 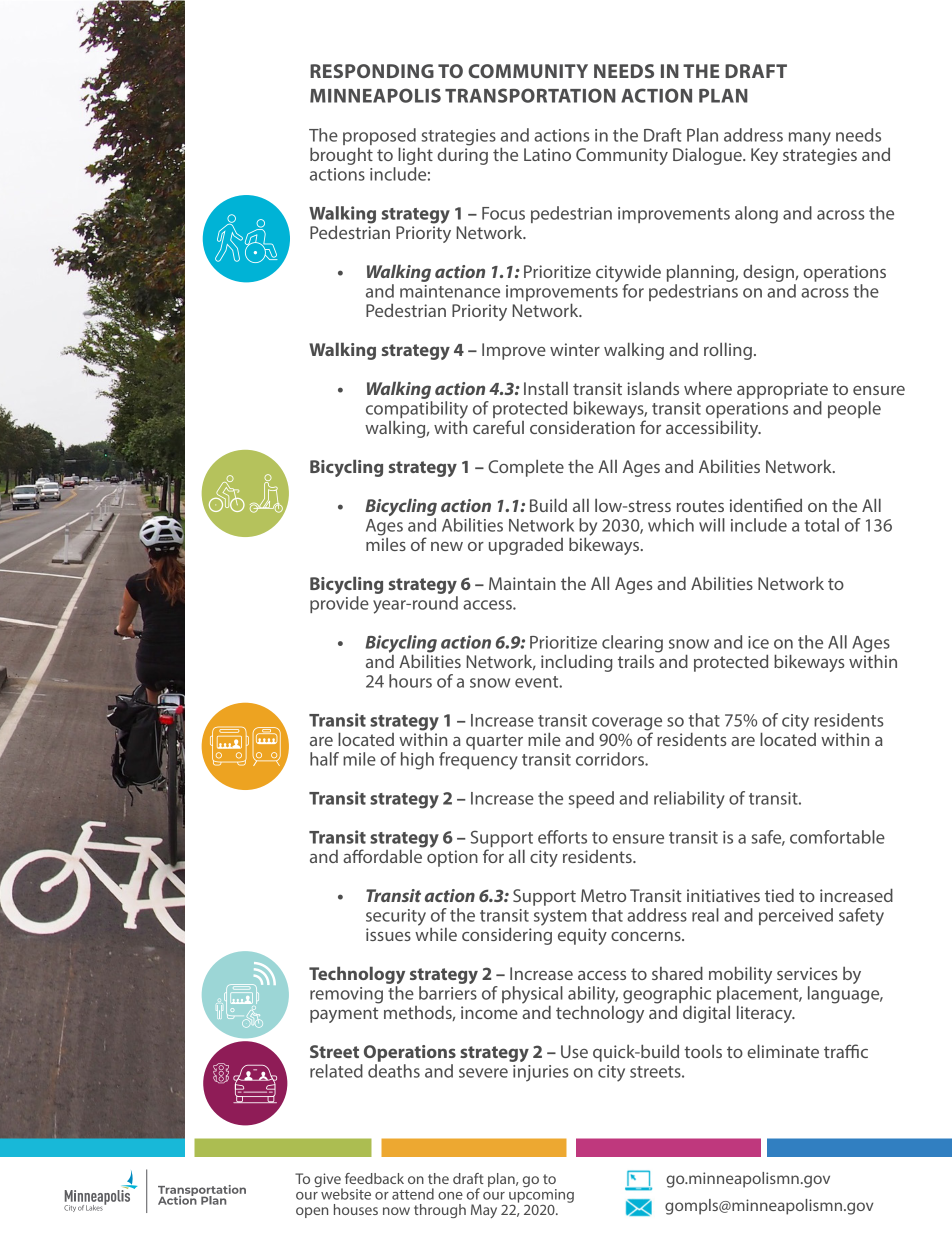 What do you see at coordinates (822, 525) in the screenshot?
I see `total` at bounding box center [822, 525].
